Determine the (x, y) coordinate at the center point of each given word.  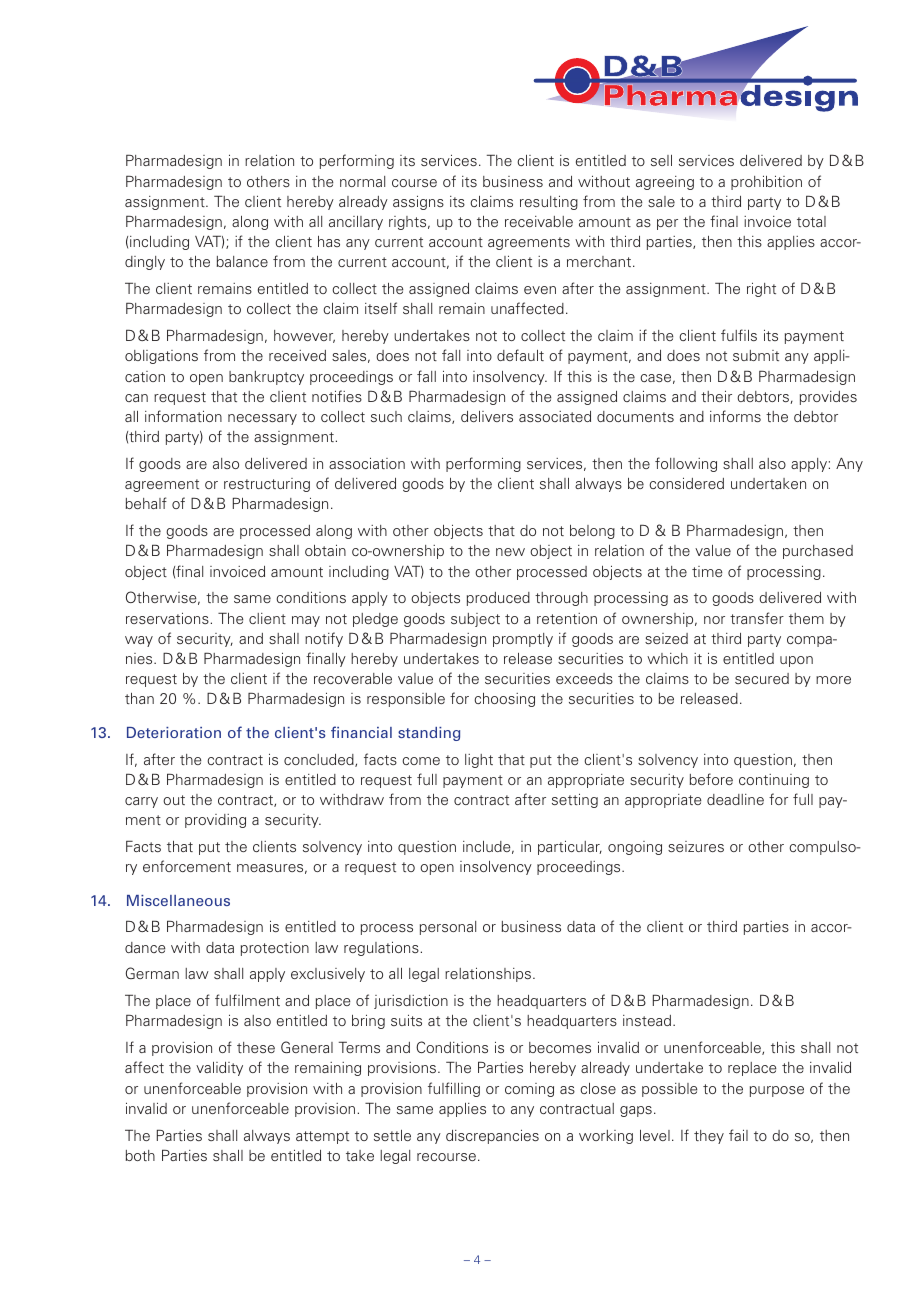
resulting (549, 202)
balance (242, 261)
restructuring (267, 485)
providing (215, 821)
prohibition (766, 182)
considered (686, 483)
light (479, 761)
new (510, 552)
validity (219, 1069)
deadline (735, 799)
